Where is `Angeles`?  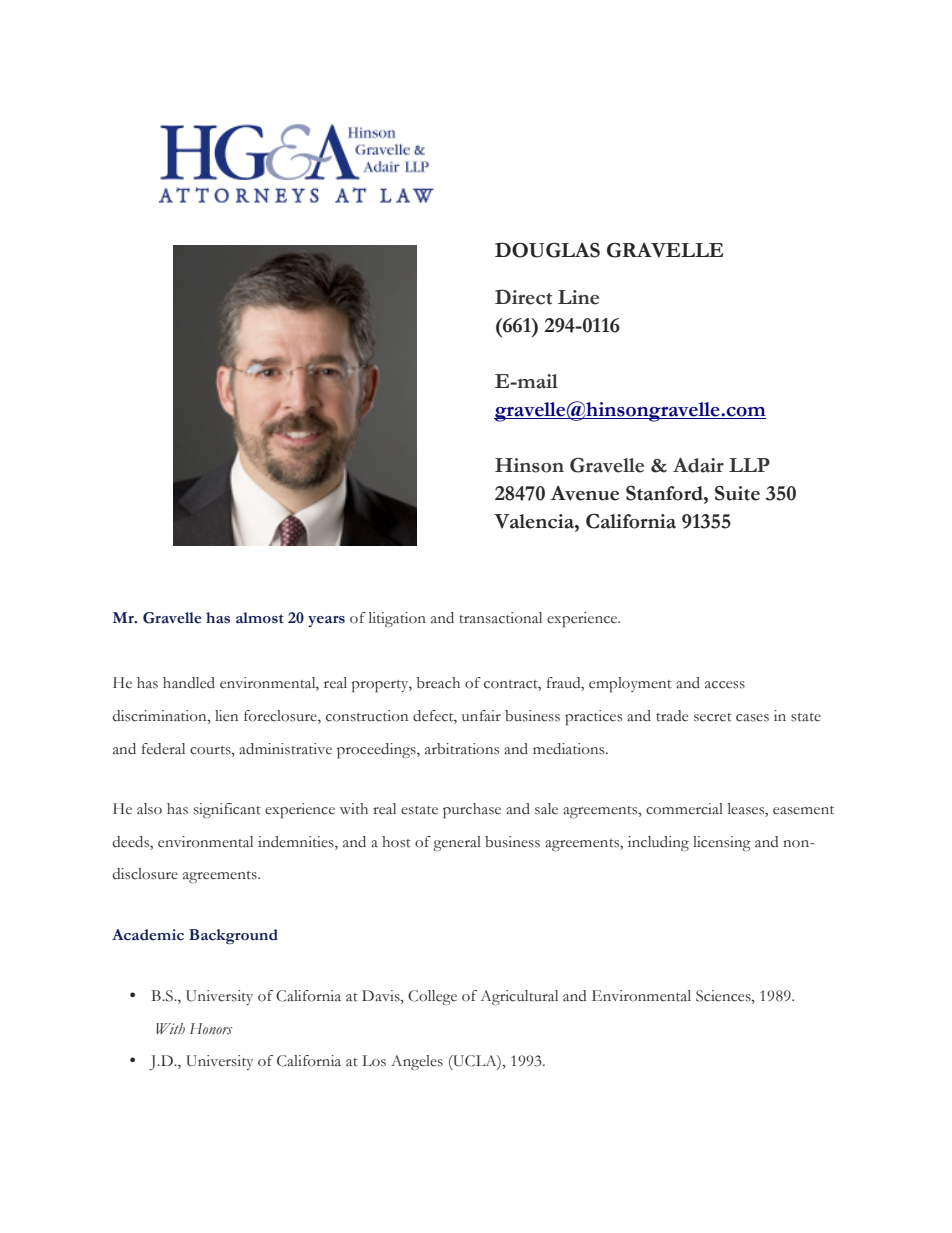
Angeles is located at coordinates (417, 1062).
